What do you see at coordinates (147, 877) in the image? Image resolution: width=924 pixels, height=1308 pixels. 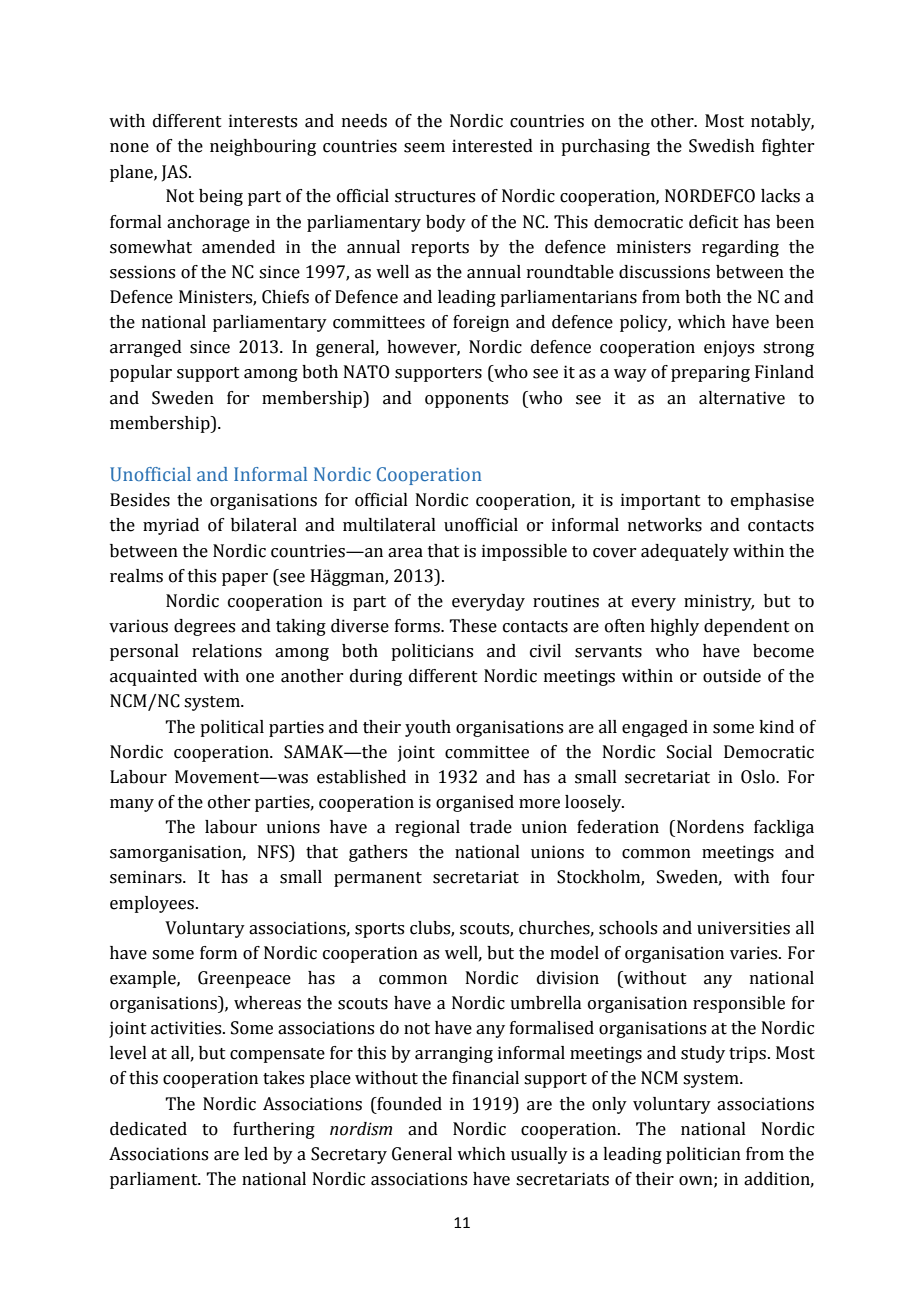 I see `seminars` at bounding box center [147, 877].
